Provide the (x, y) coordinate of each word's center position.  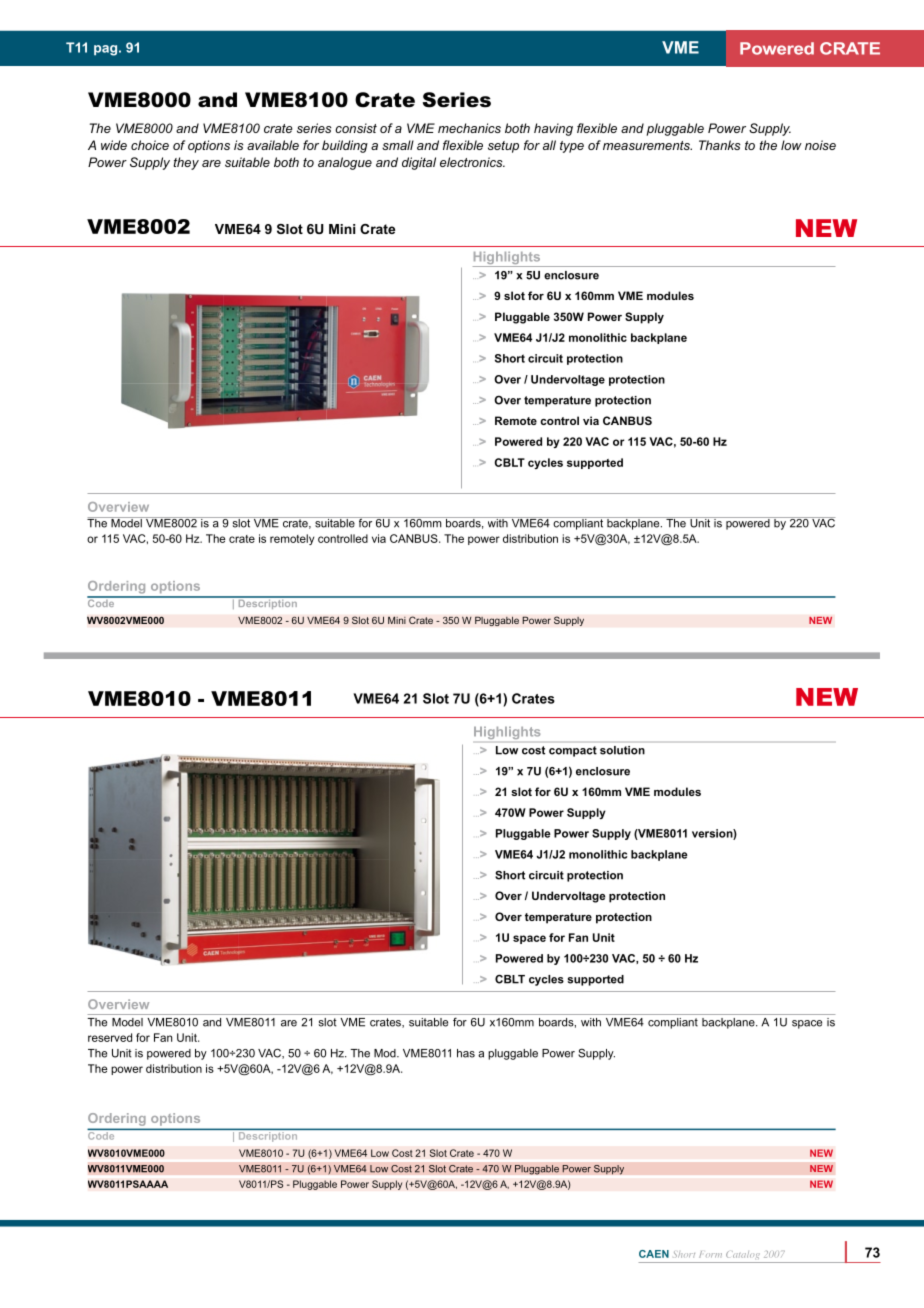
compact (573, 751)
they (186, 163)
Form (710, 1254)
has (466, 1053)
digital (419, 163)
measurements (647, 145)
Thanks (720, 145)
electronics (472, 162)
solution (622, 750)
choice (150, 145)
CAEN (654, 1254)
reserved (110, 1037)
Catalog (743, 1257)
